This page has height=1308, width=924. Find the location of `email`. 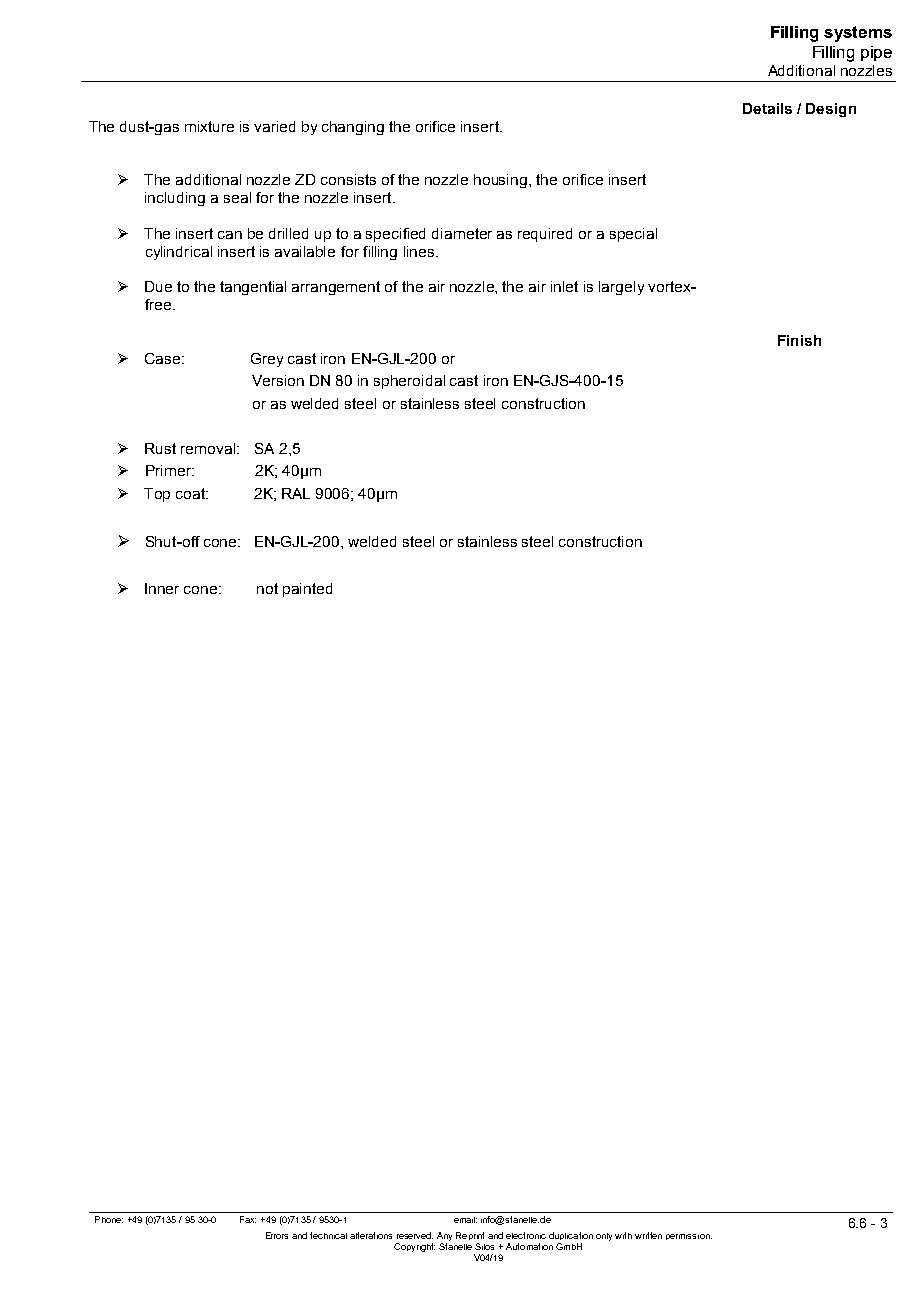

email is located at coordinates (465, 1220).
